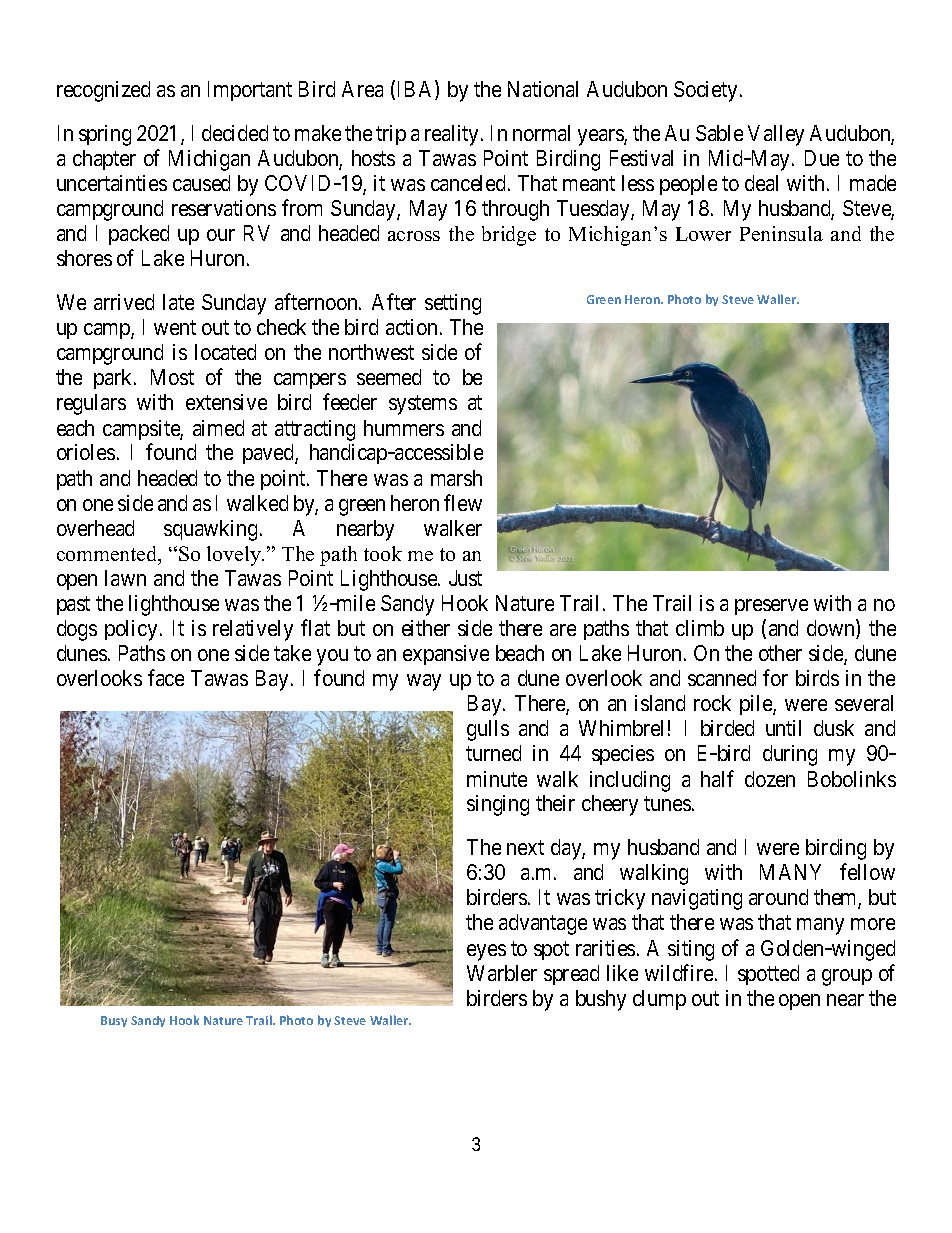 Image resolution: width=952 pixels, height=1233 pixels. What do you see at coordinates (235, 133) in the screenshot?
I see `decided` at bounding box center [235, 133].
